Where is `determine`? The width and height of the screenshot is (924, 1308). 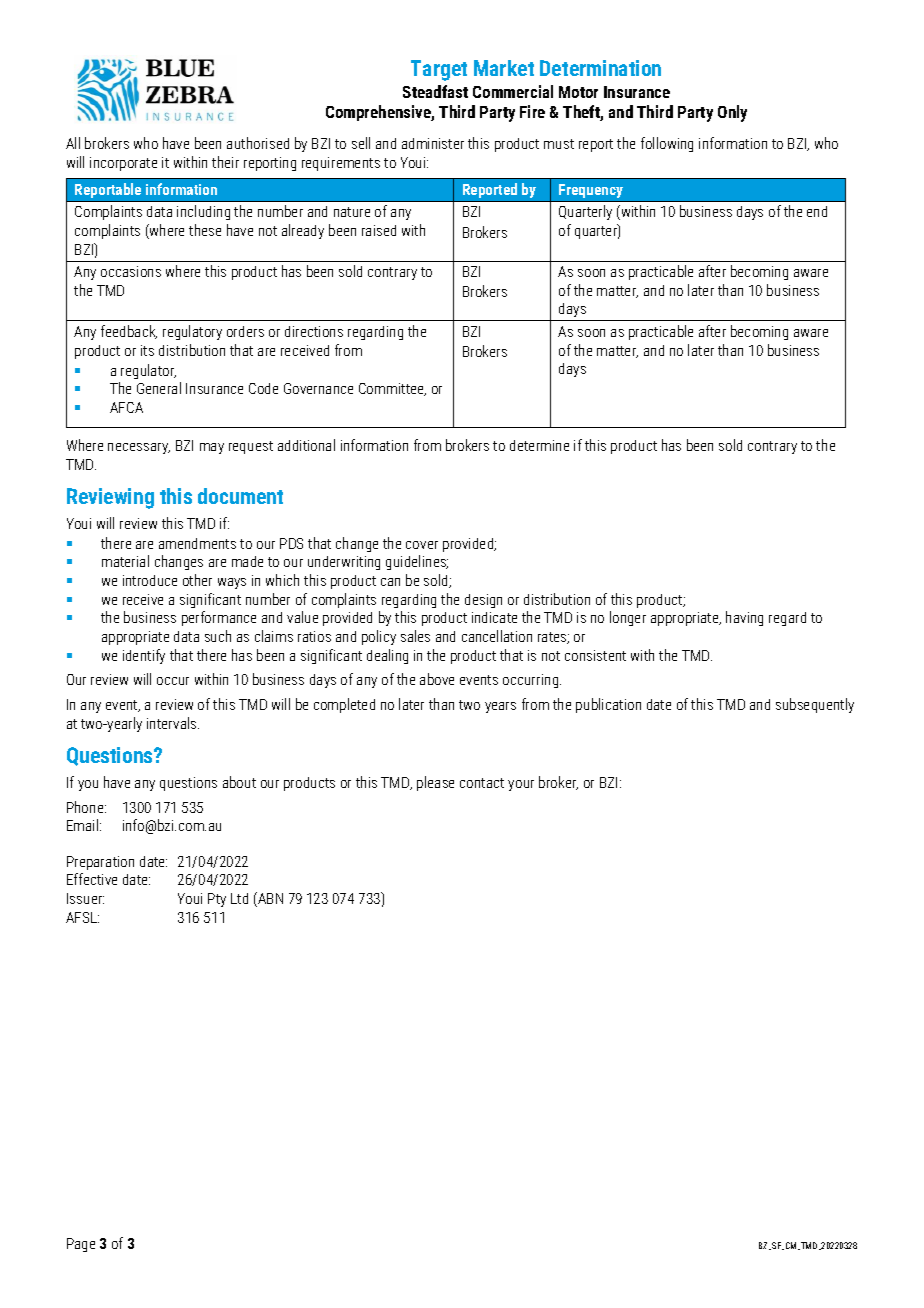 determine is located at coordinates (539, 445).
